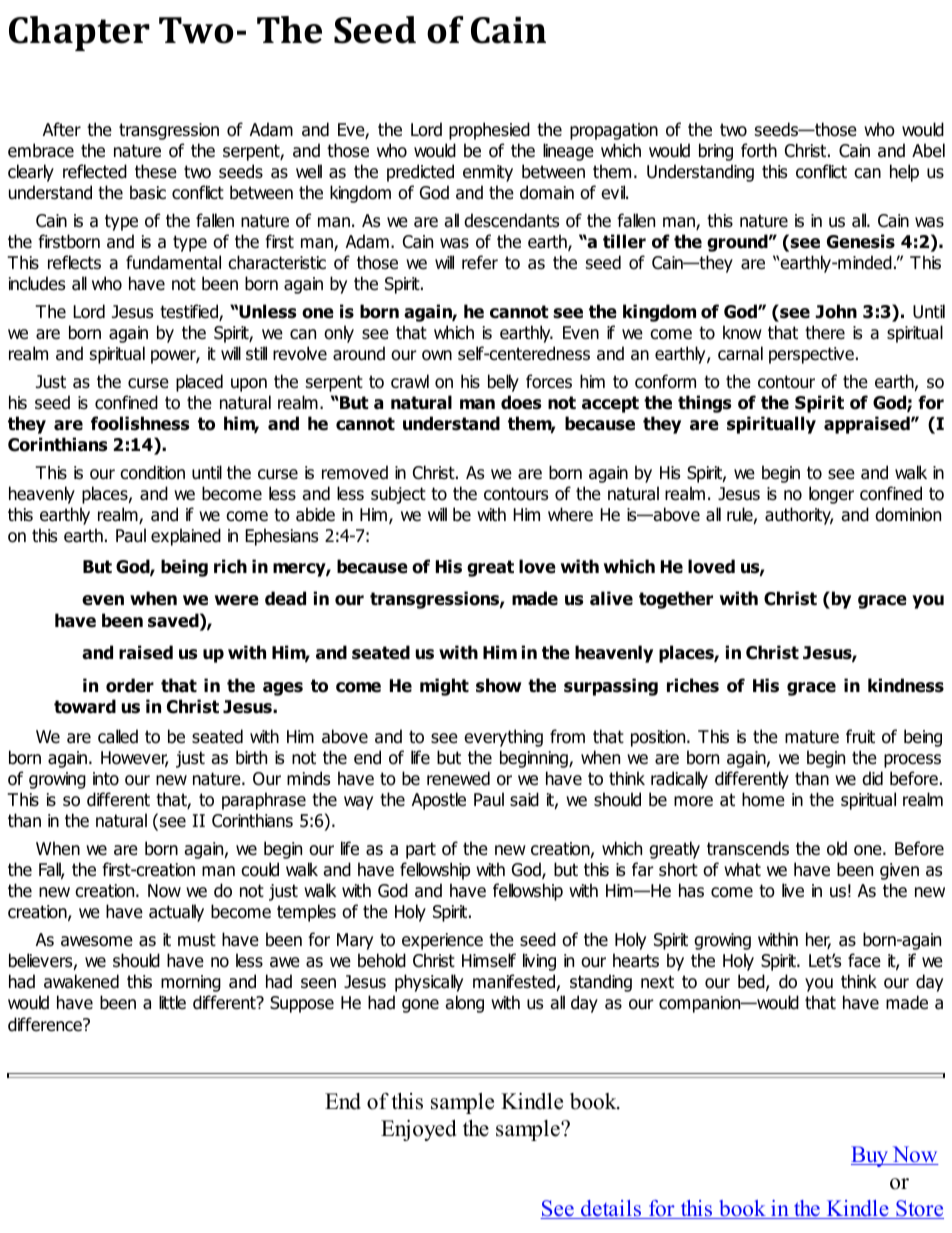 The height and width of the screenshot is (1233, 952). What do you see at coordinates (489, 131) in the screenshot?
I see `prophesied` at bounding box center [489, 131].
